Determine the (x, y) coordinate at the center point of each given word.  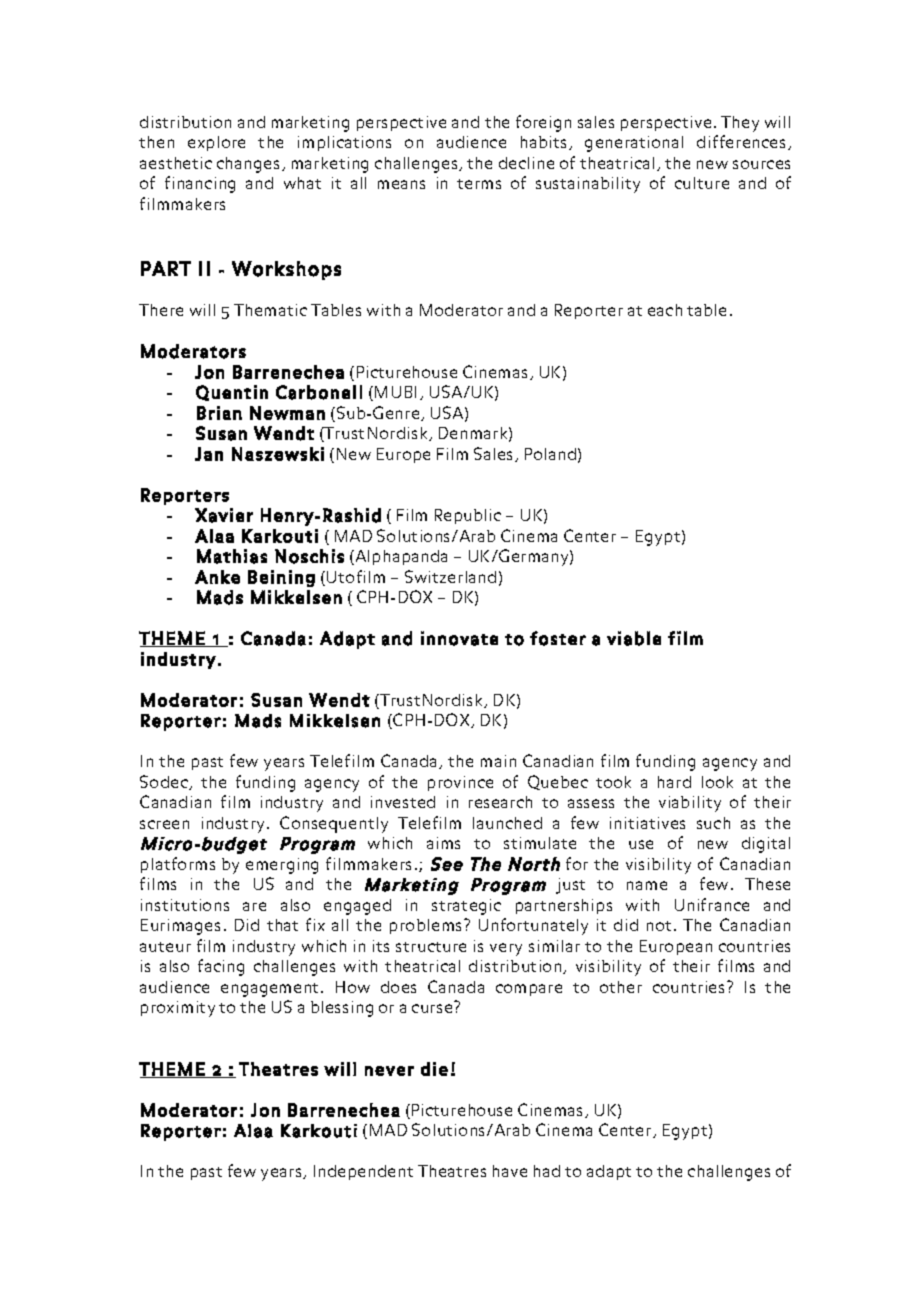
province (460, 783)
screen (164, 824)
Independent (363, 1172)
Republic (468, 516)
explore (216, 143)
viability (690, 804)
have (510, 1171)
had (547, 1171)
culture (702, 183)
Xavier (224, 515)
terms (479, 184)
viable (634, 638)
